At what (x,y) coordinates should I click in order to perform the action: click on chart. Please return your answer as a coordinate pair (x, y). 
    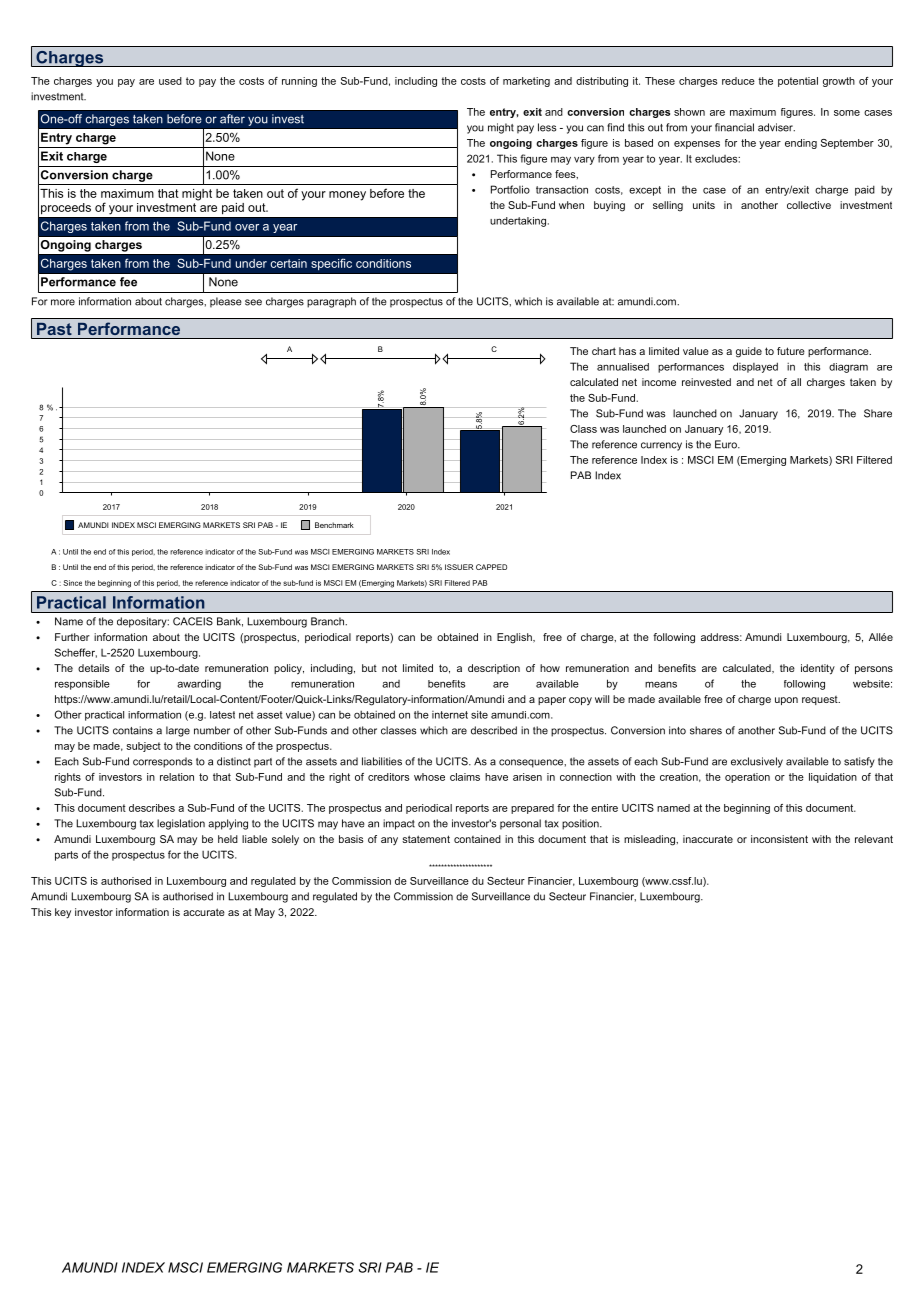
    Looking at the image, I should click on (604, 351).
